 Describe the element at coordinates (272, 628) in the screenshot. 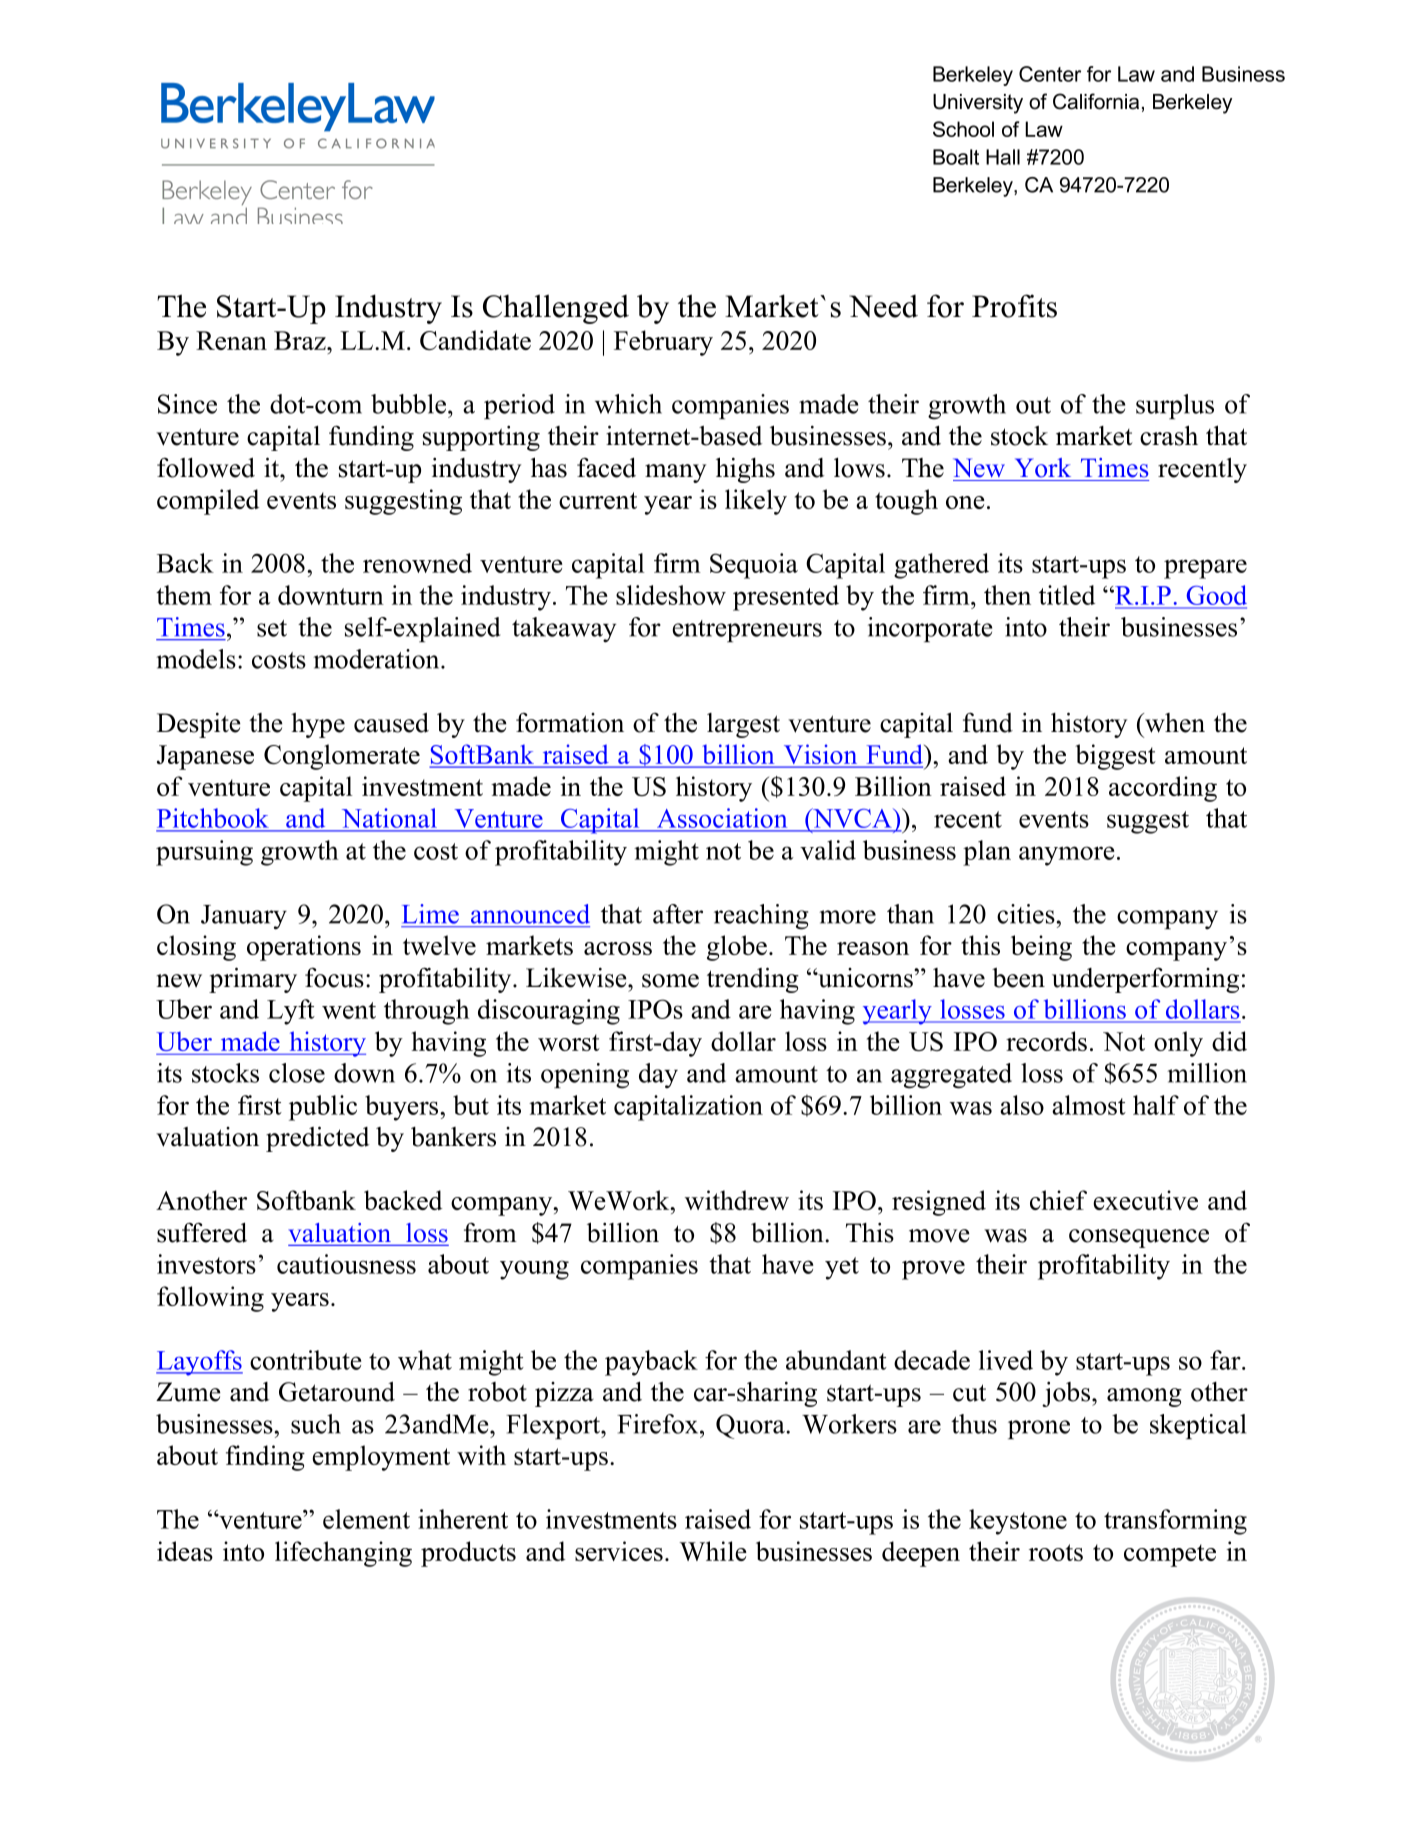

I see `set` at that location.
